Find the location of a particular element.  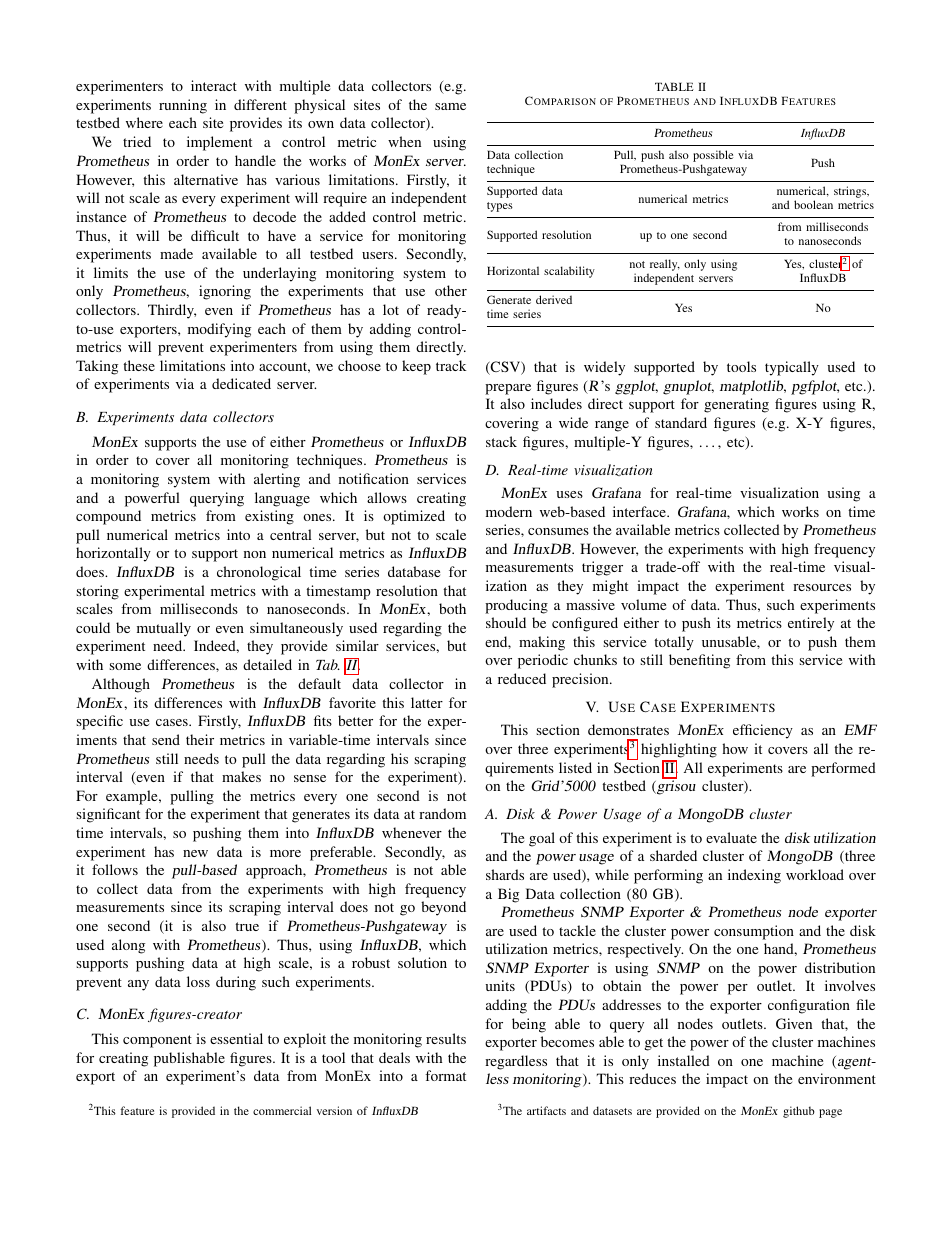

same is located at coordinates (450, 106).
